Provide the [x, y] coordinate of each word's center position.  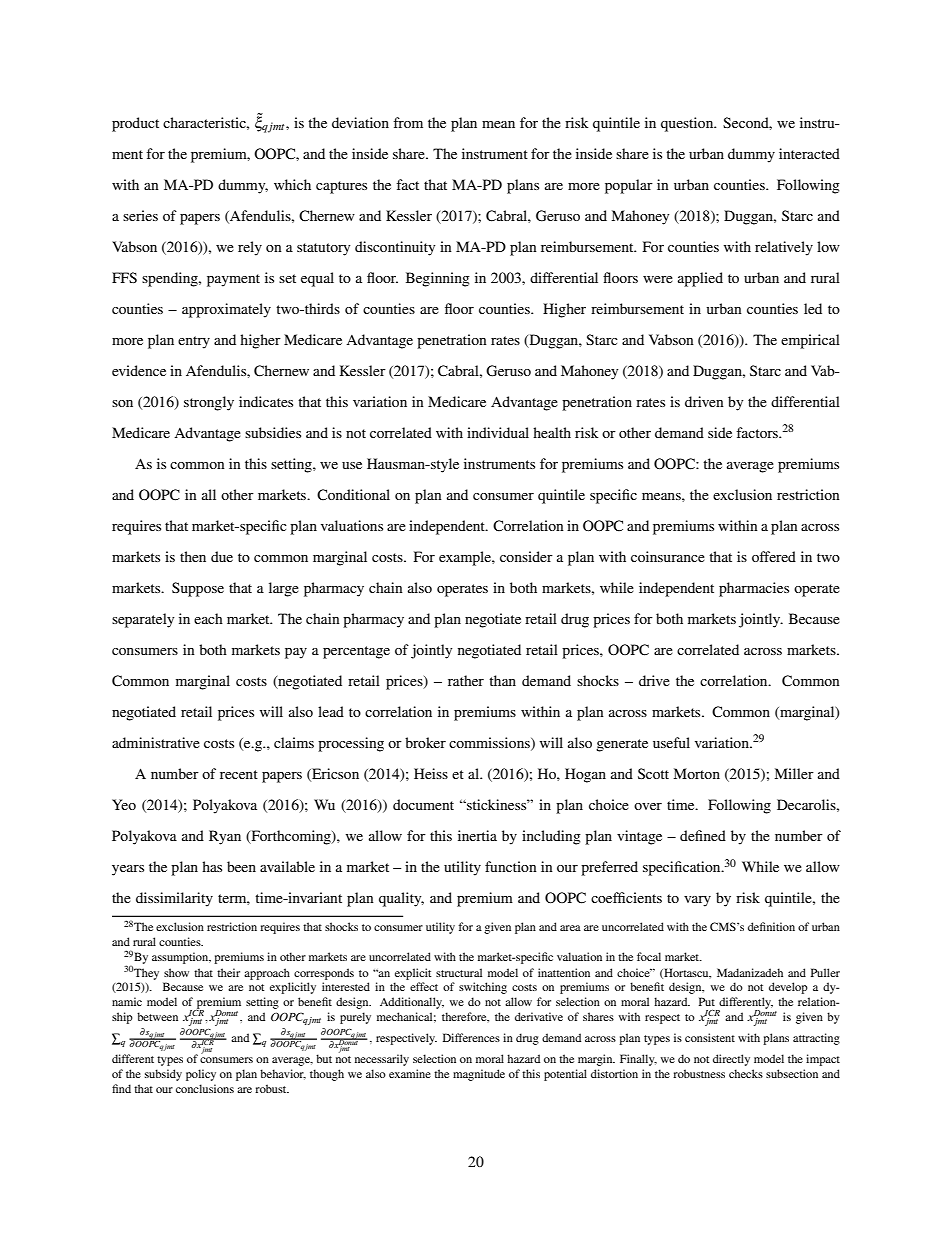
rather [466, 680]
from [408, 122]
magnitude [479, 1075]
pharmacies [754, 589]
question [688, 124]
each [208, 618]
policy [201, 1075]
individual [498, 432]
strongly [209, 403]
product [135, 124]
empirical [810, 341]
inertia [477, 835]
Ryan [225, 837]
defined [703, 835]
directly [731, 1060]
